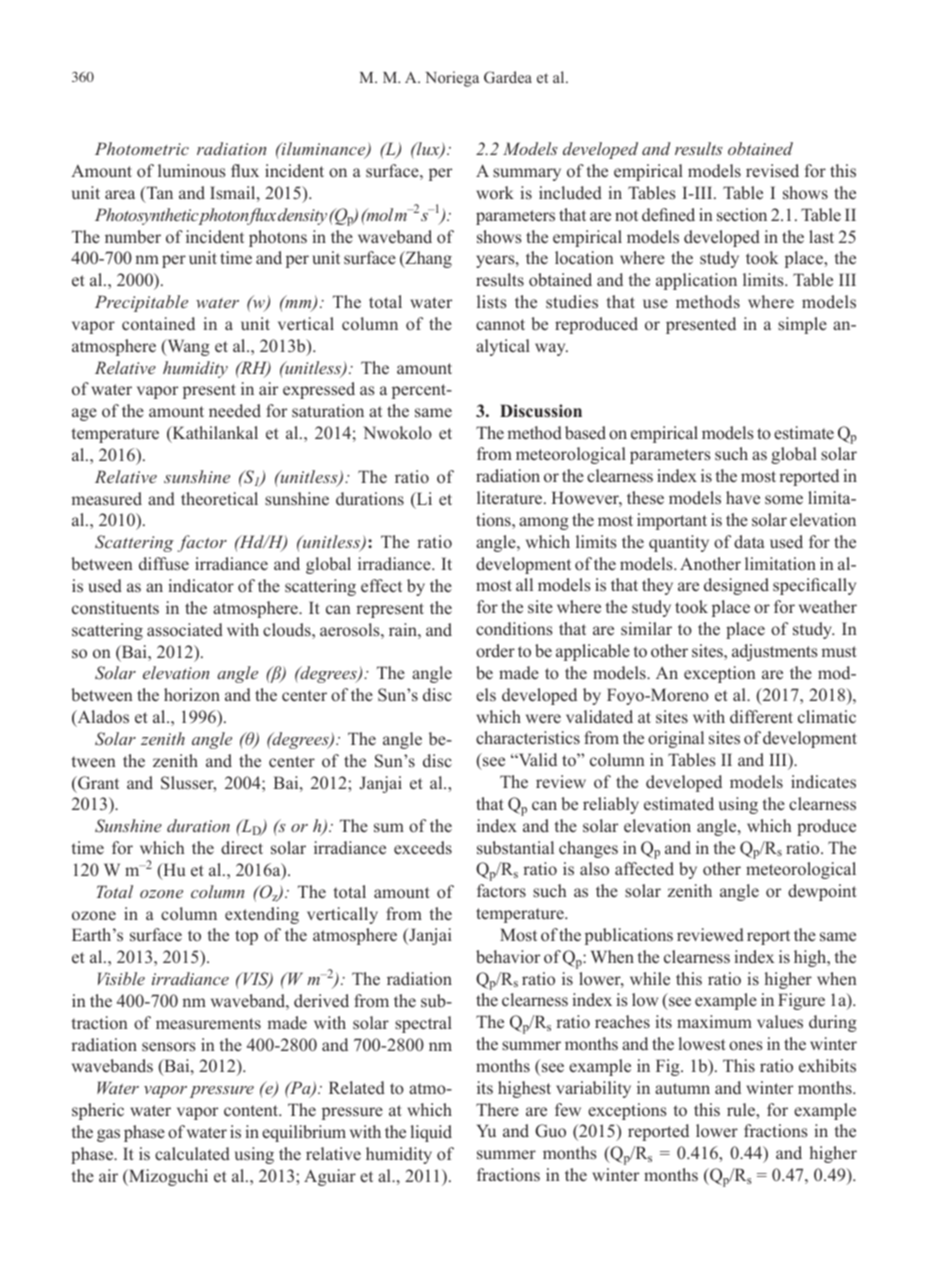 Image resolution: width=952 pixels, height=1262 pixels. I want to click on revised, so click(772, 171).
